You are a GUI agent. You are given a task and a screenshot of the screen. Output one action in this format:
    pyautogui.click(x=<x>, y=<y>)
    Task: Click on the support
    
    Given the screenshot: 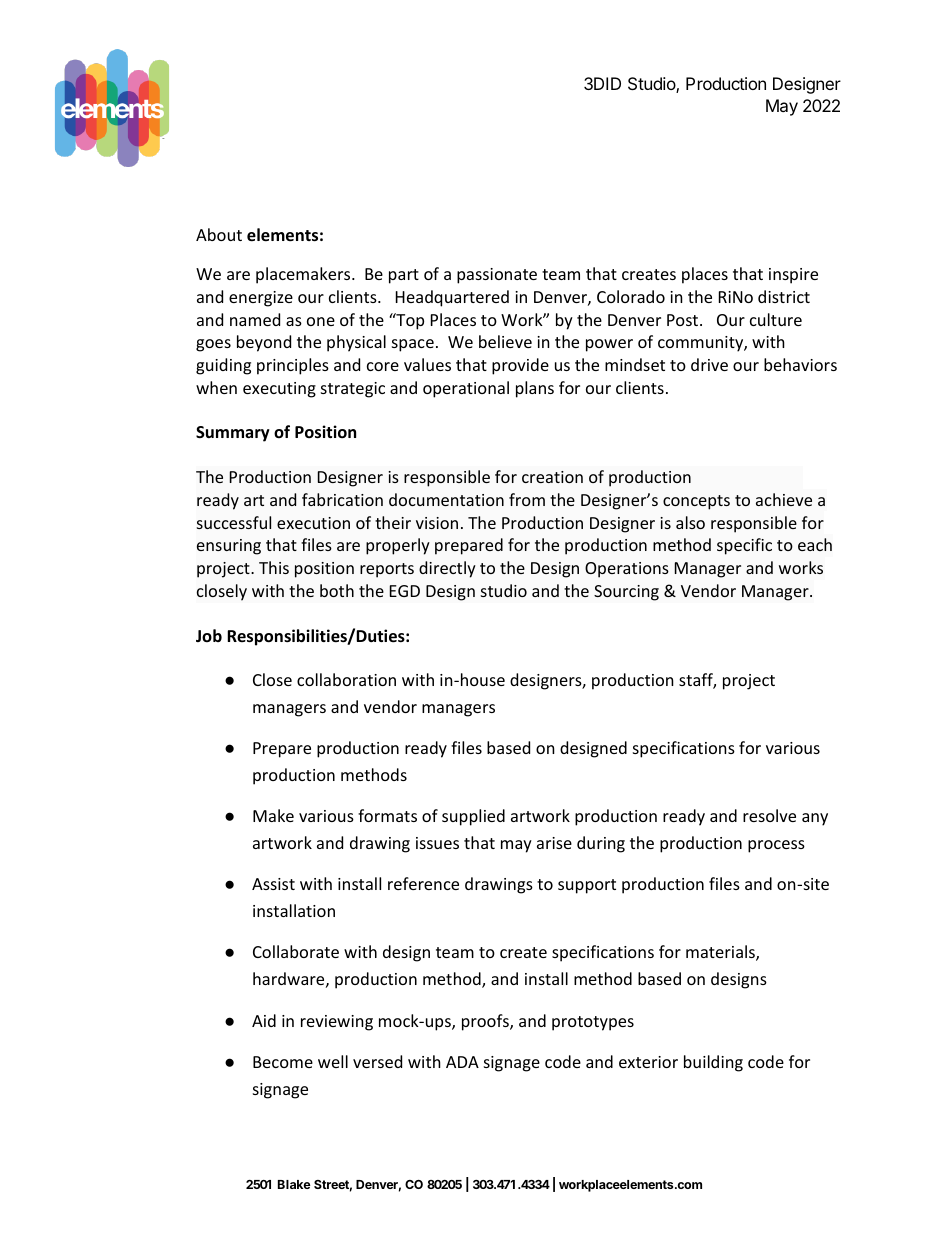 What is the action you would take?
    pyautogui.click(x=587, y=886)
